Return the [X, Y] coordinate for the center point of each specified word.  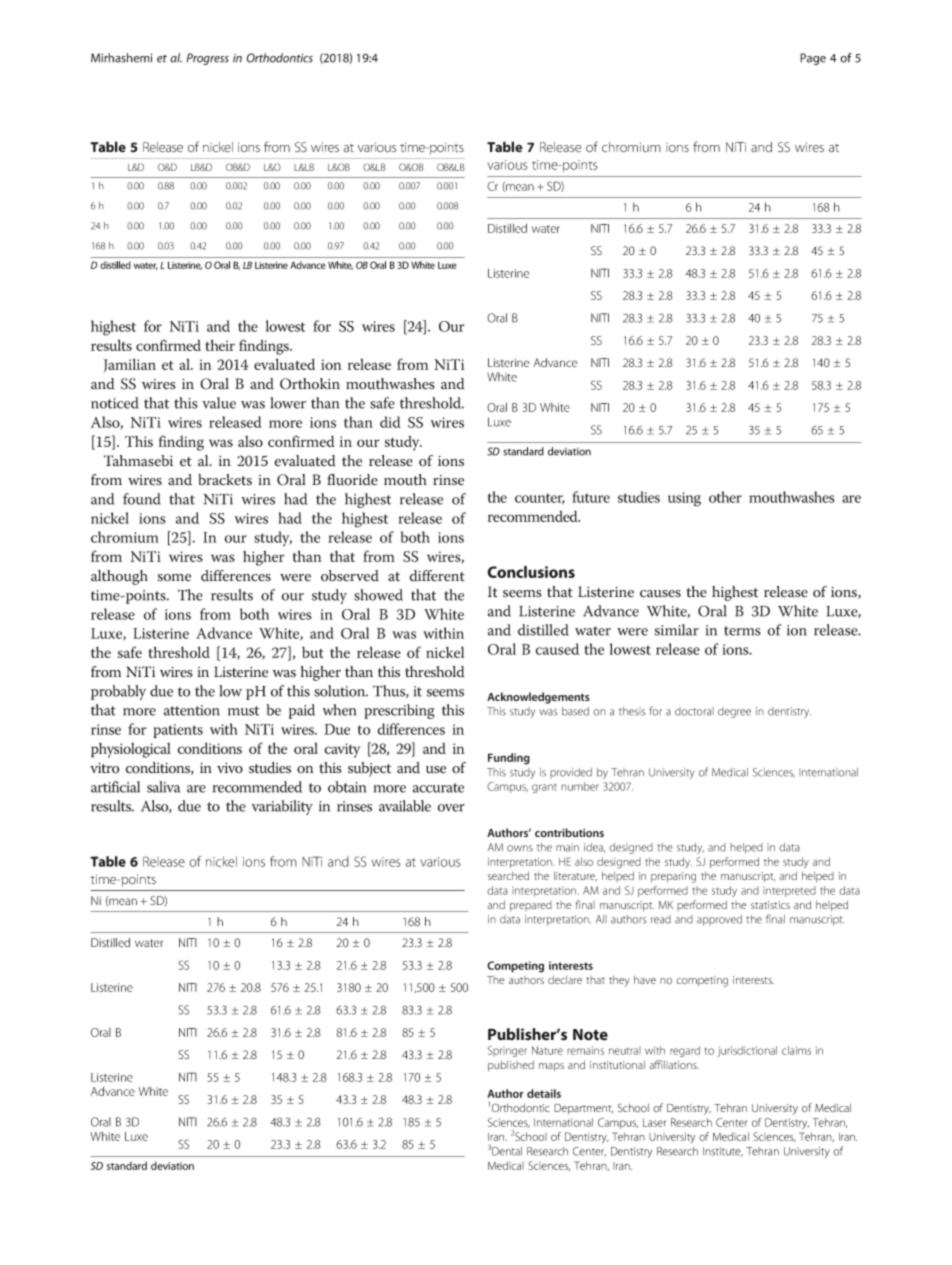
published [511, 1066]
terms [742, 631]
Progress [207, 59]
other [725, 497]
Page [813, 59]
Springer [507, 1051]
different [437, 576]
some [174, 578]
